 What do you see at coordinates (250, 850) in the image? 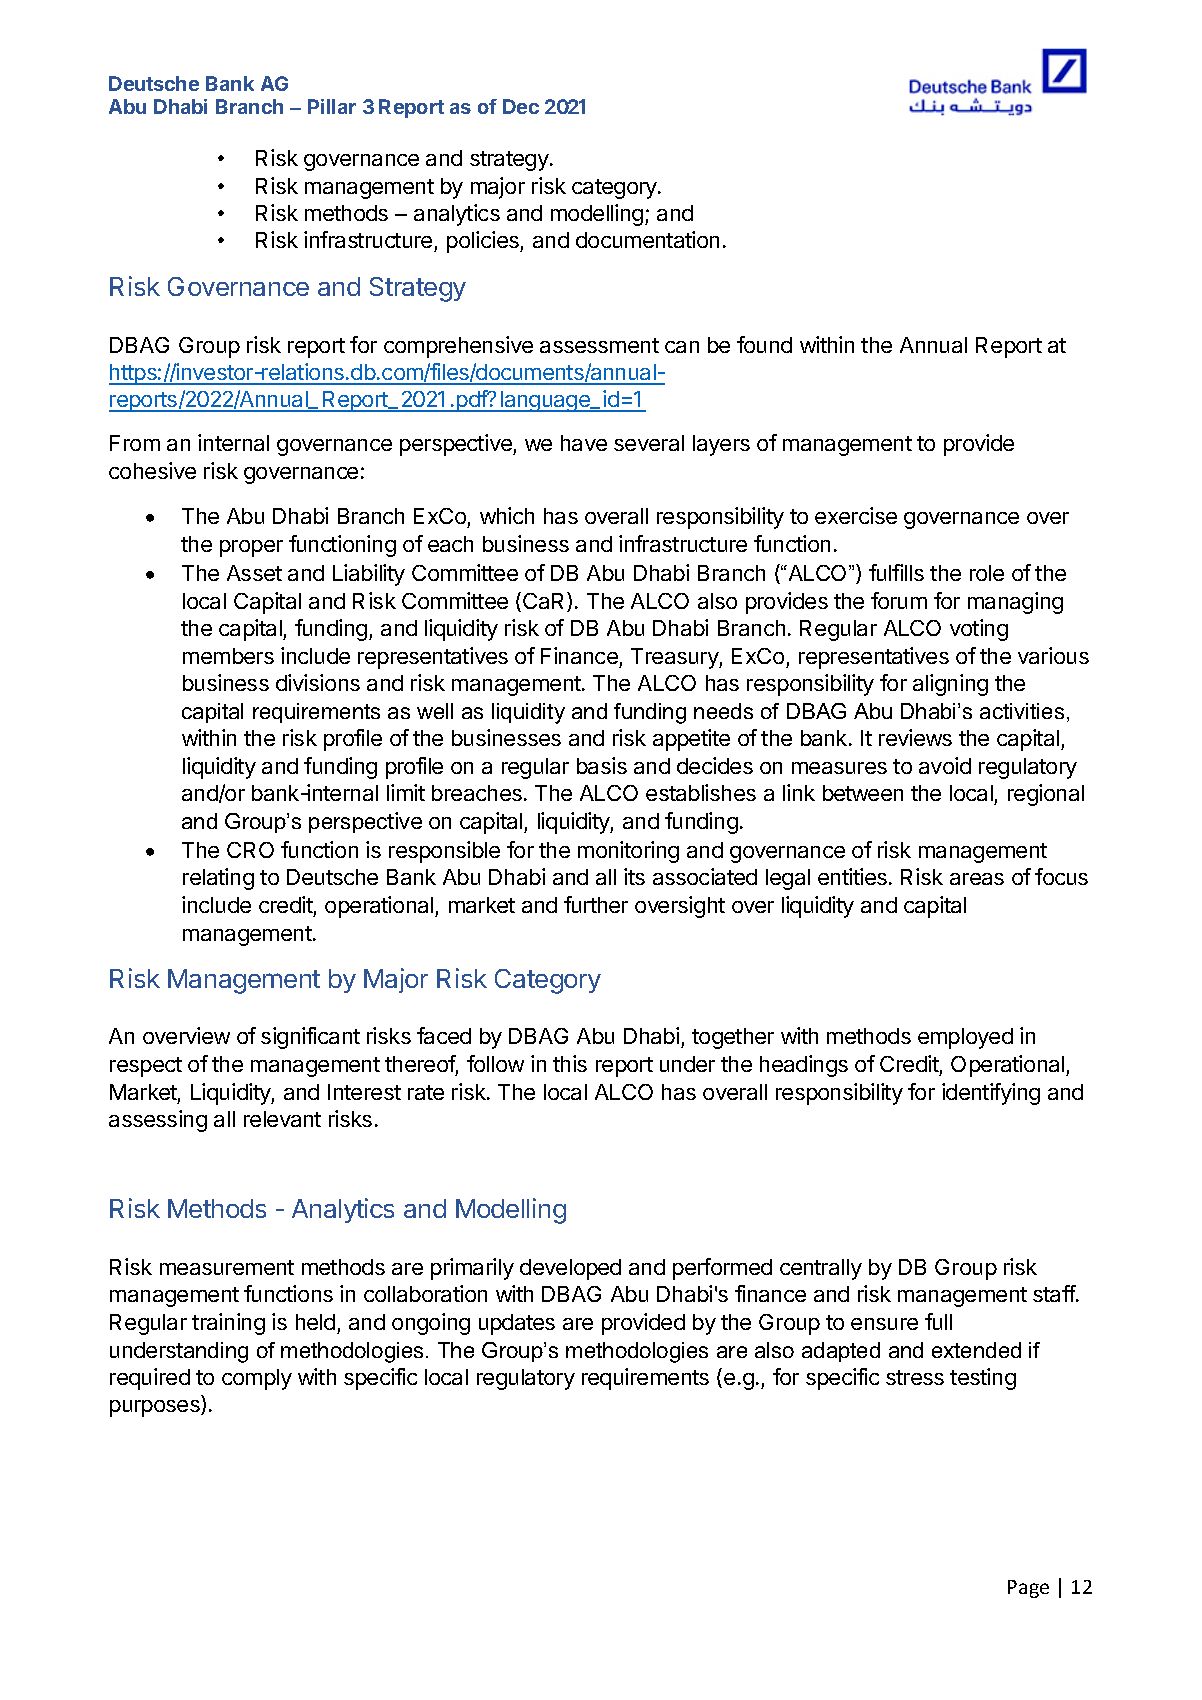
I see `CRO` at bounding box center [250, 850].
